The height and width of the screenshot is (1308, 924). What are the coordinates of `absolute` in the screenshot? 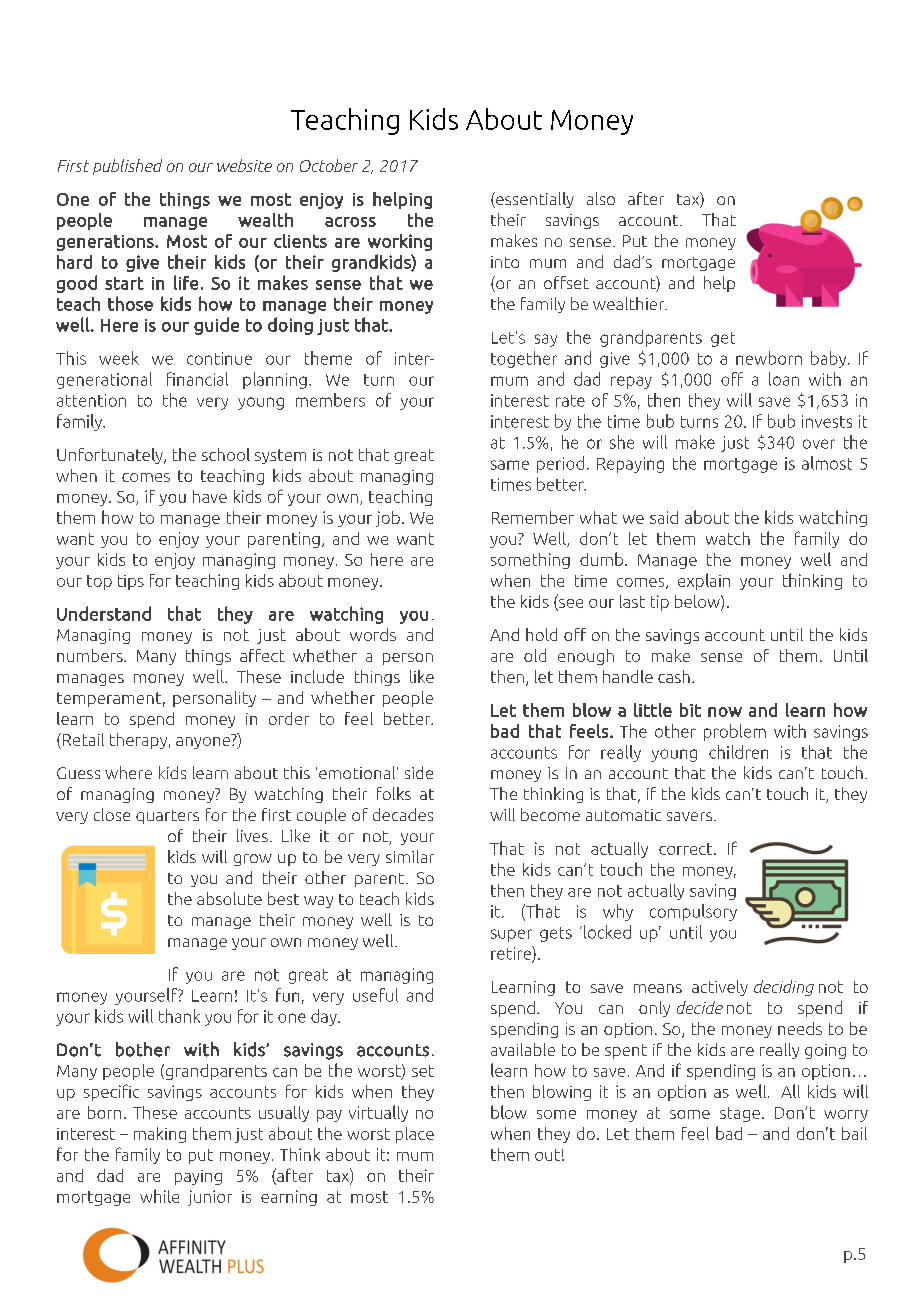 It's located at (229, 898).
